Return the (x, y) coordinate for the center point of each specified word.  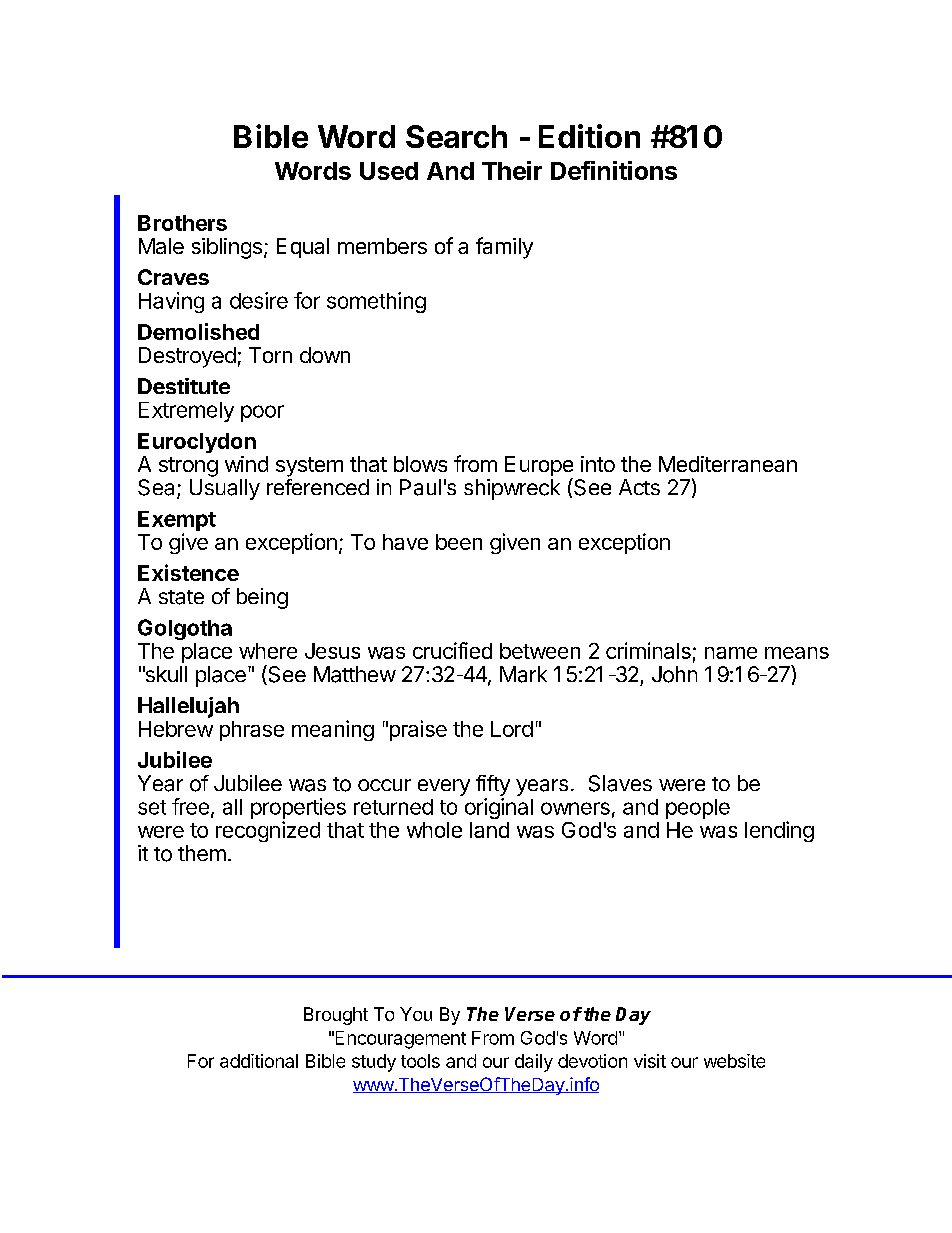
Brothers (182, 223)
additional (259, 1061)
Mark (523, 674)
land (489, 830)
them (202, 853)
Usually (225, 489)
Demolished (198, 331)
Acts (639, 487)
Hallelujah (188, 707)
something (376, 302)
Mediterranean (728, 464)
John (674, 674)
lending (779, 831)
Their (512, 170)
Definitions (614, 170)
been (459, 542)
